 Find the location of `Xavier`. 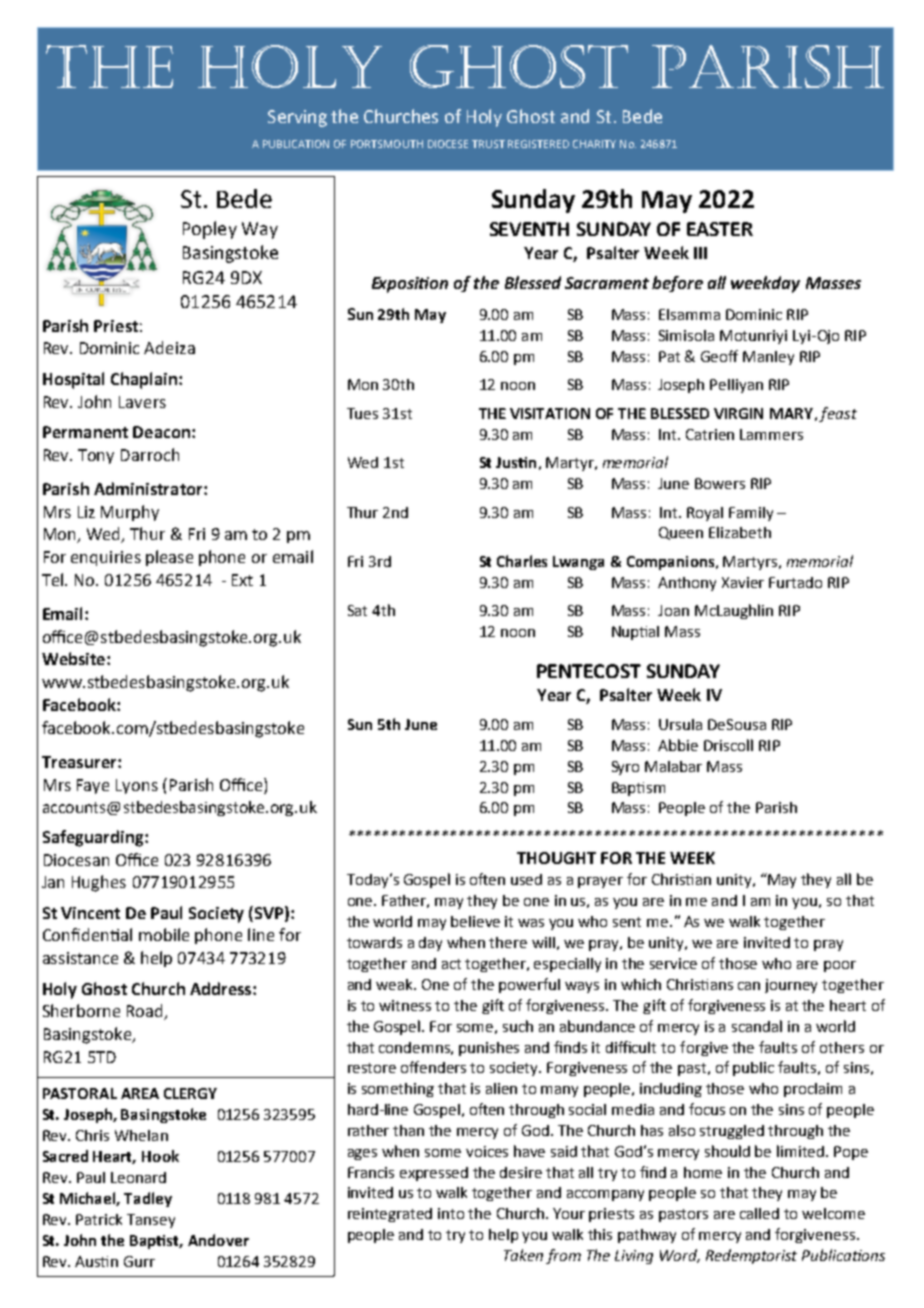

Xavier is located at coordinates (743, 582).
